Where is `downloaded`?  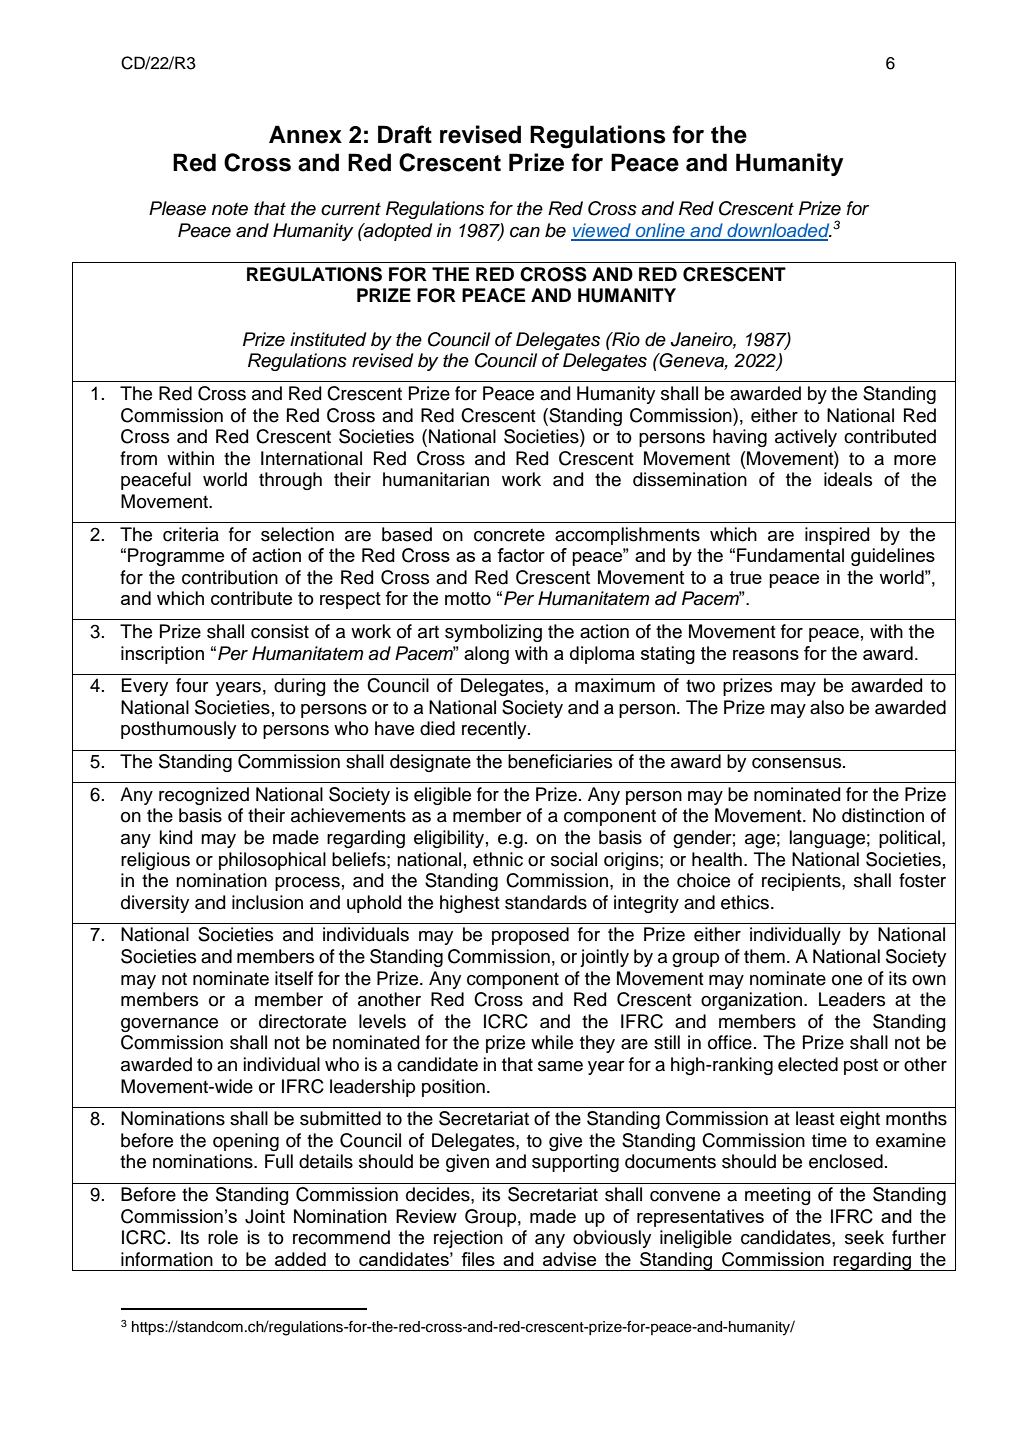
downloaded is located at coordinates (778, 231).
